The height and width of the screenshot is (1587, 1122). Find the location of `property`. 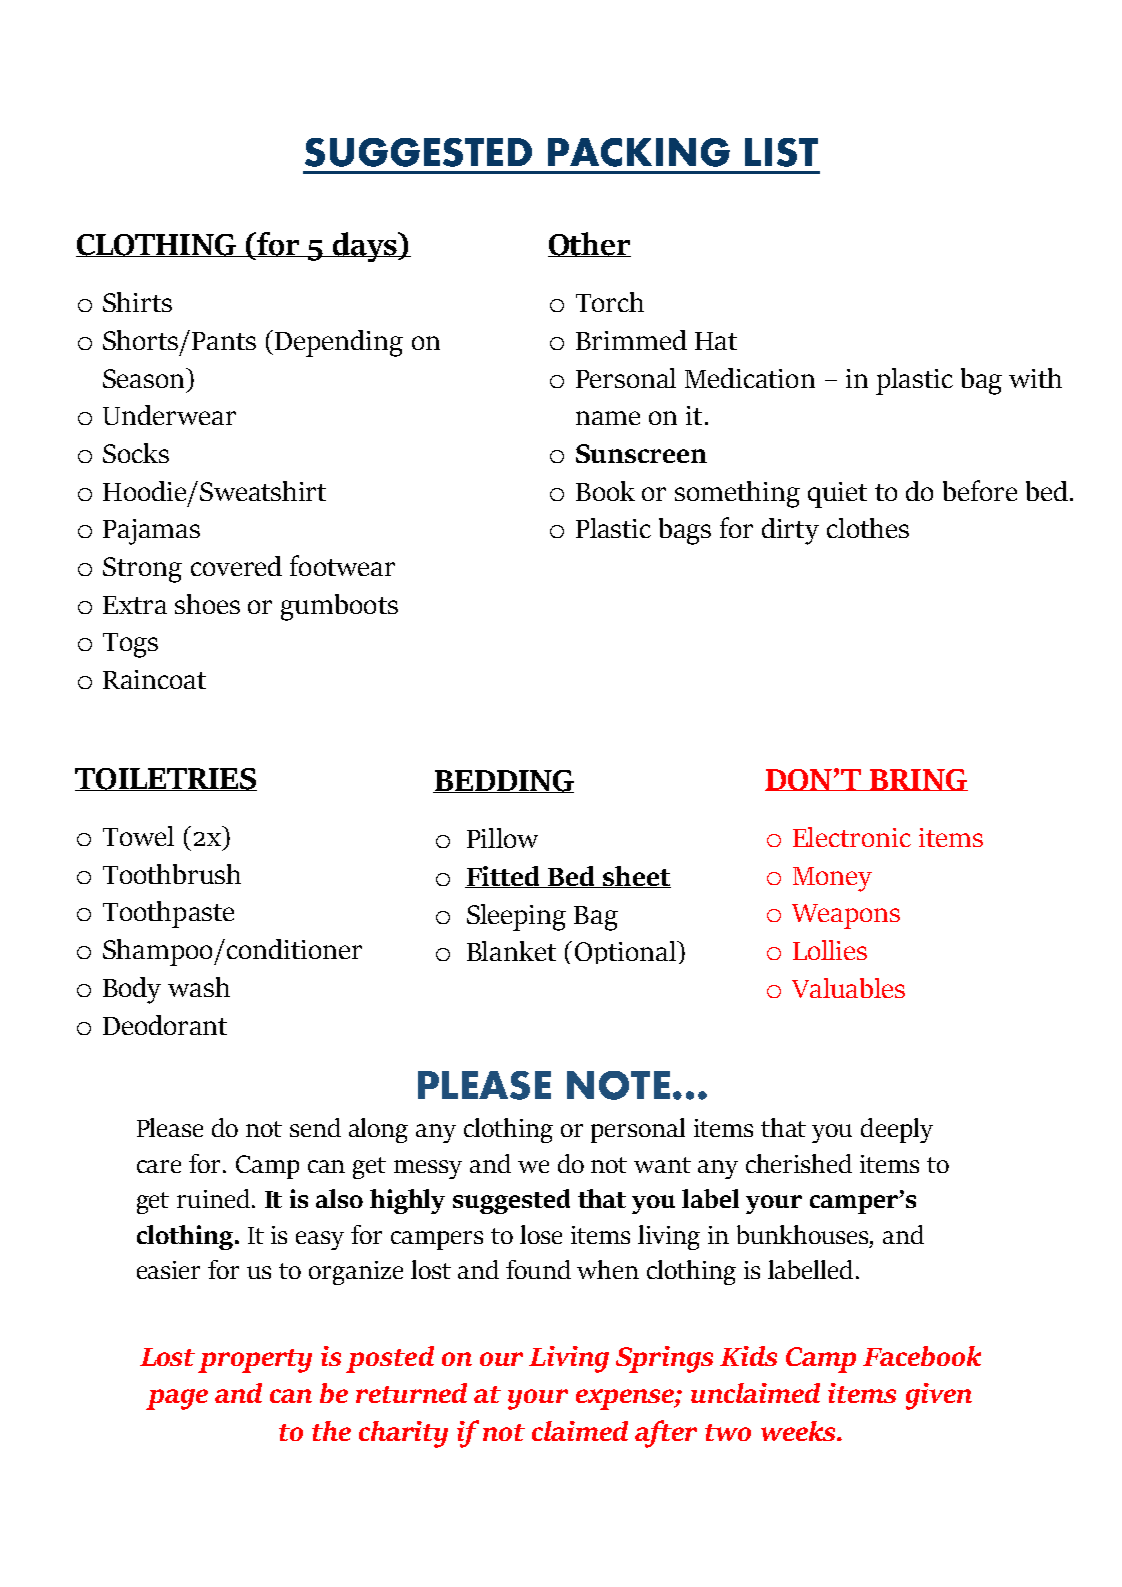

property is located at coordinates (255, 1361).
